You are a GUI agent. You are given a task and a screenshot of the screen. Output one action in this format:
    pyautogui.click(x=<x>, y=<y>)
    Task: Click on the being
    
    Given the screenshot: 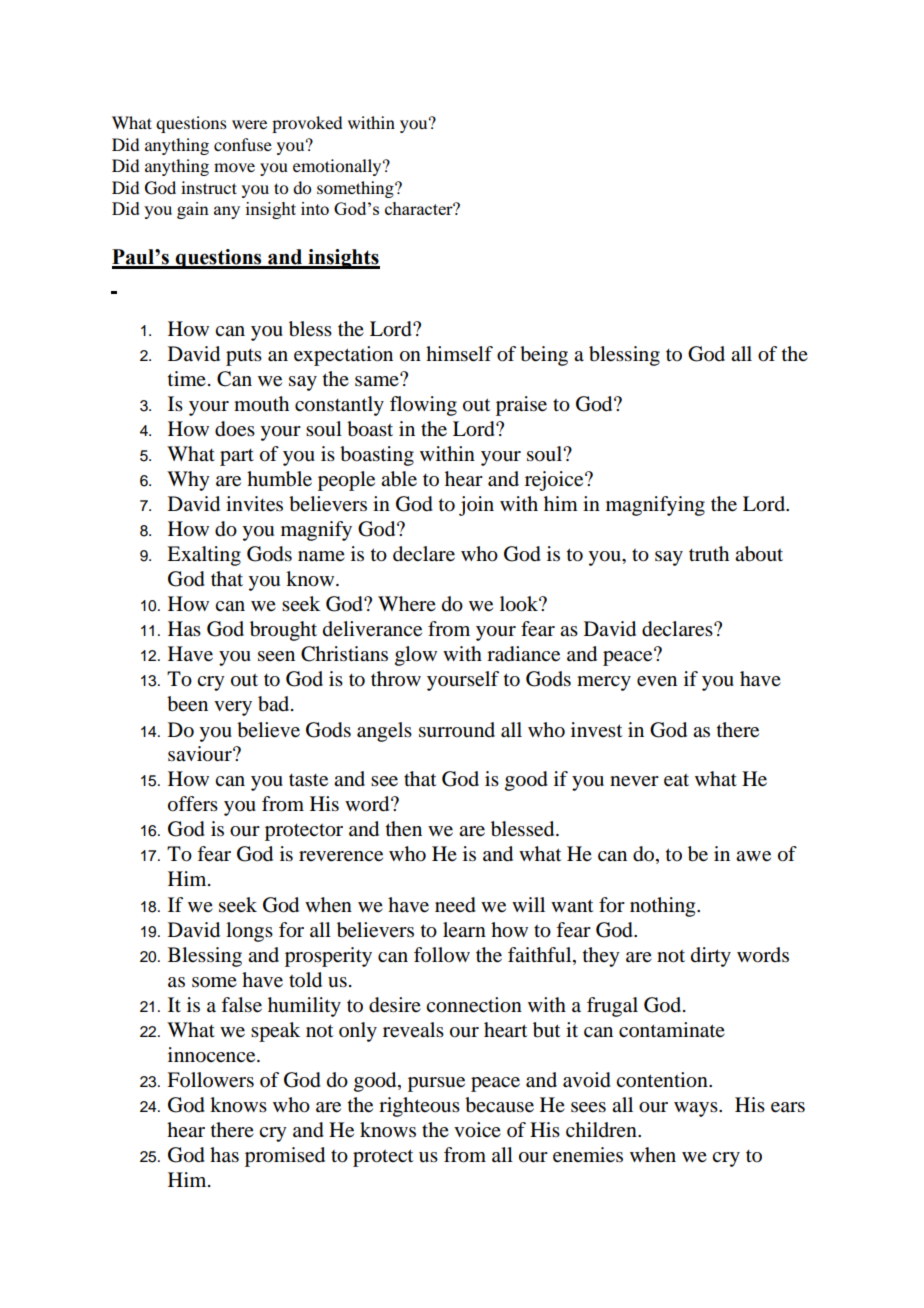 What is the action you would take?
    pyautogui.click(x=544, y=356)
